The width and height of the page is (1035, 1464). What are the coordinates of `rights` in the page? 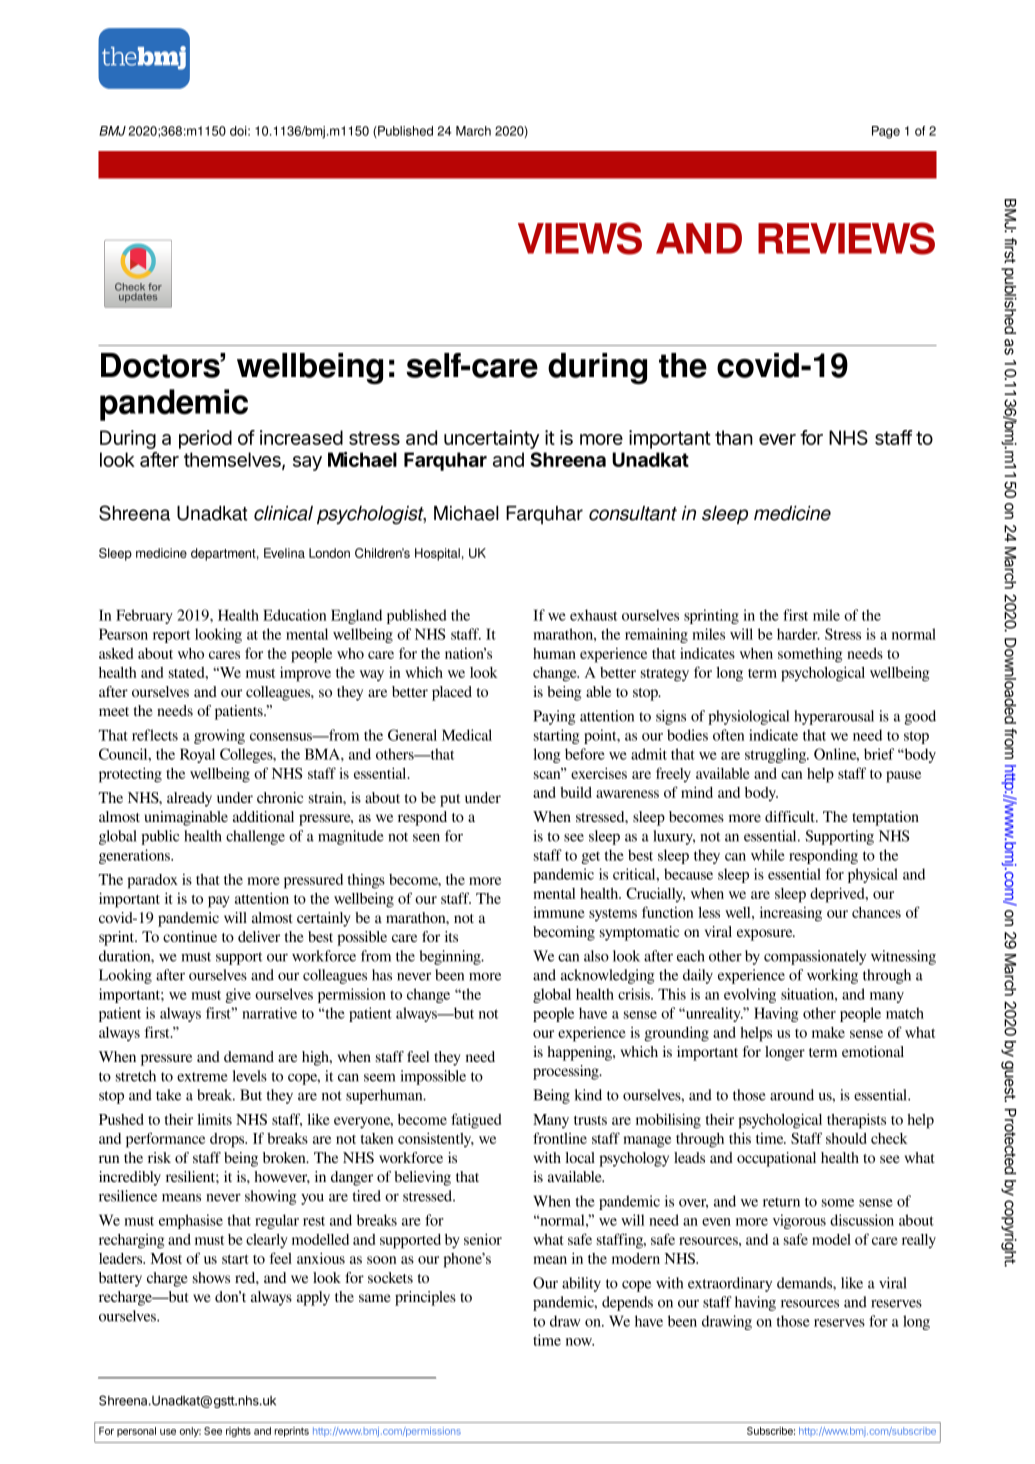 It's located at (238, 1432).
